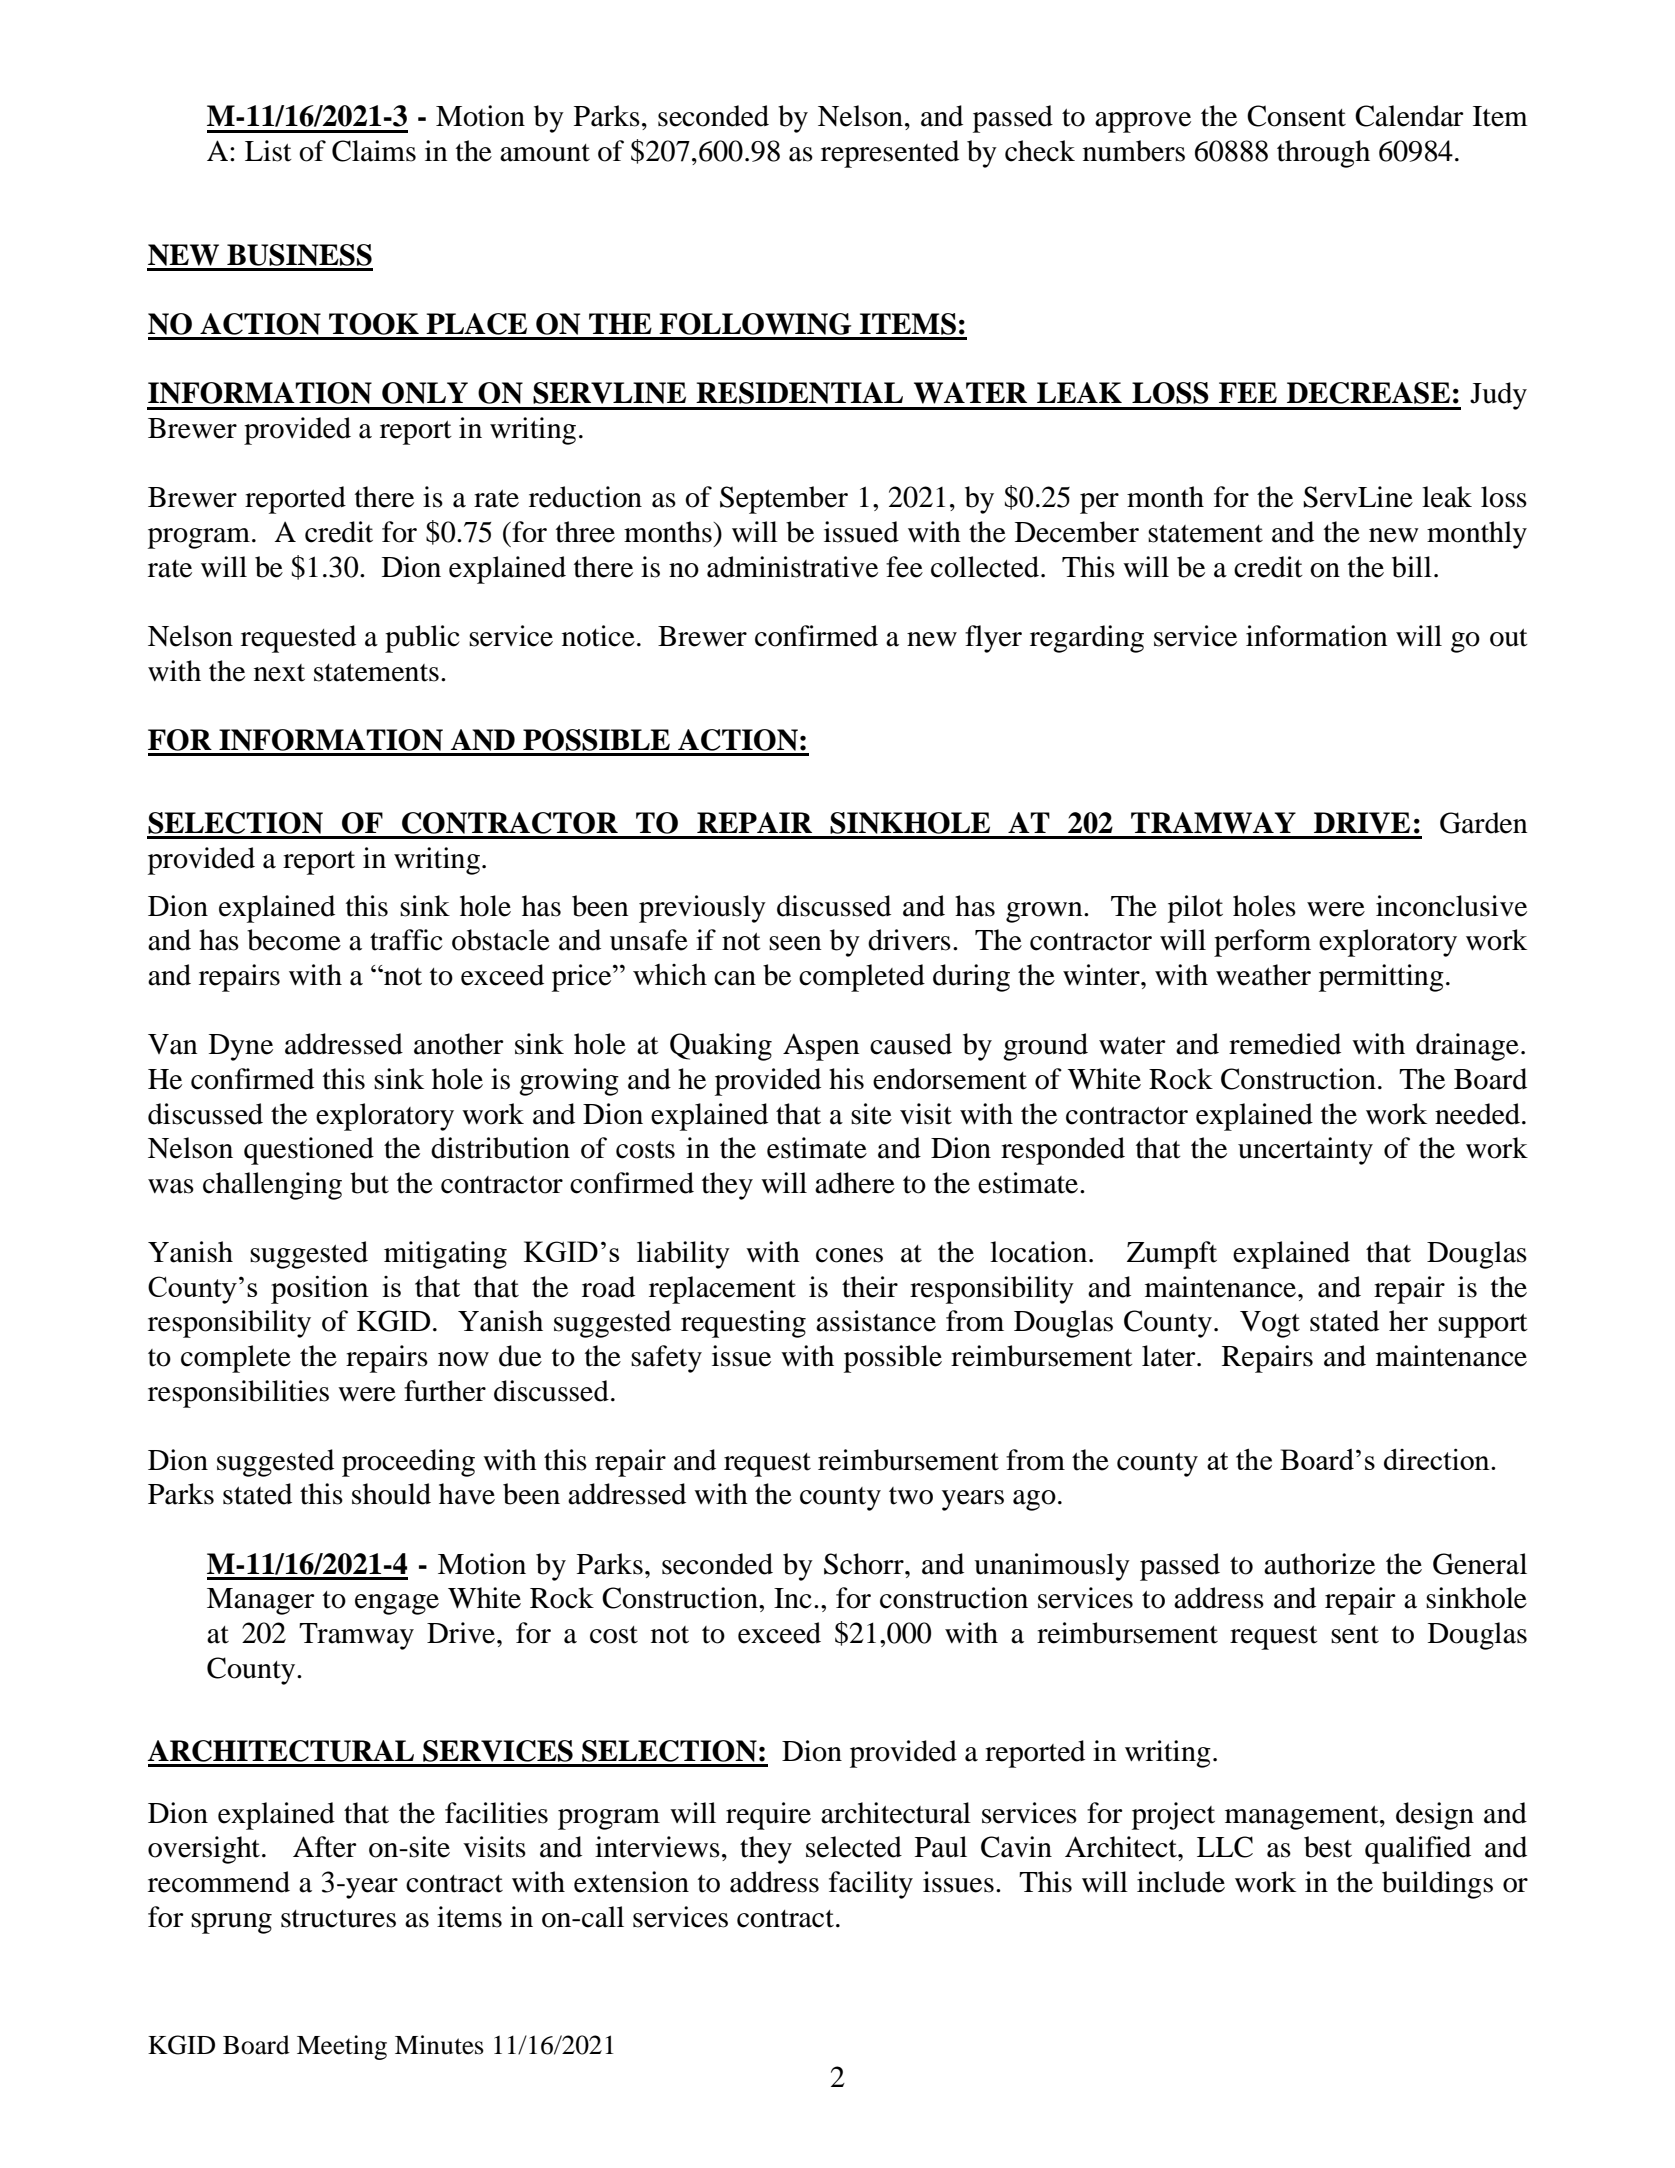  Describe the element at coordinates (1040, 151) in the screenshot. I see `check` at that location.
